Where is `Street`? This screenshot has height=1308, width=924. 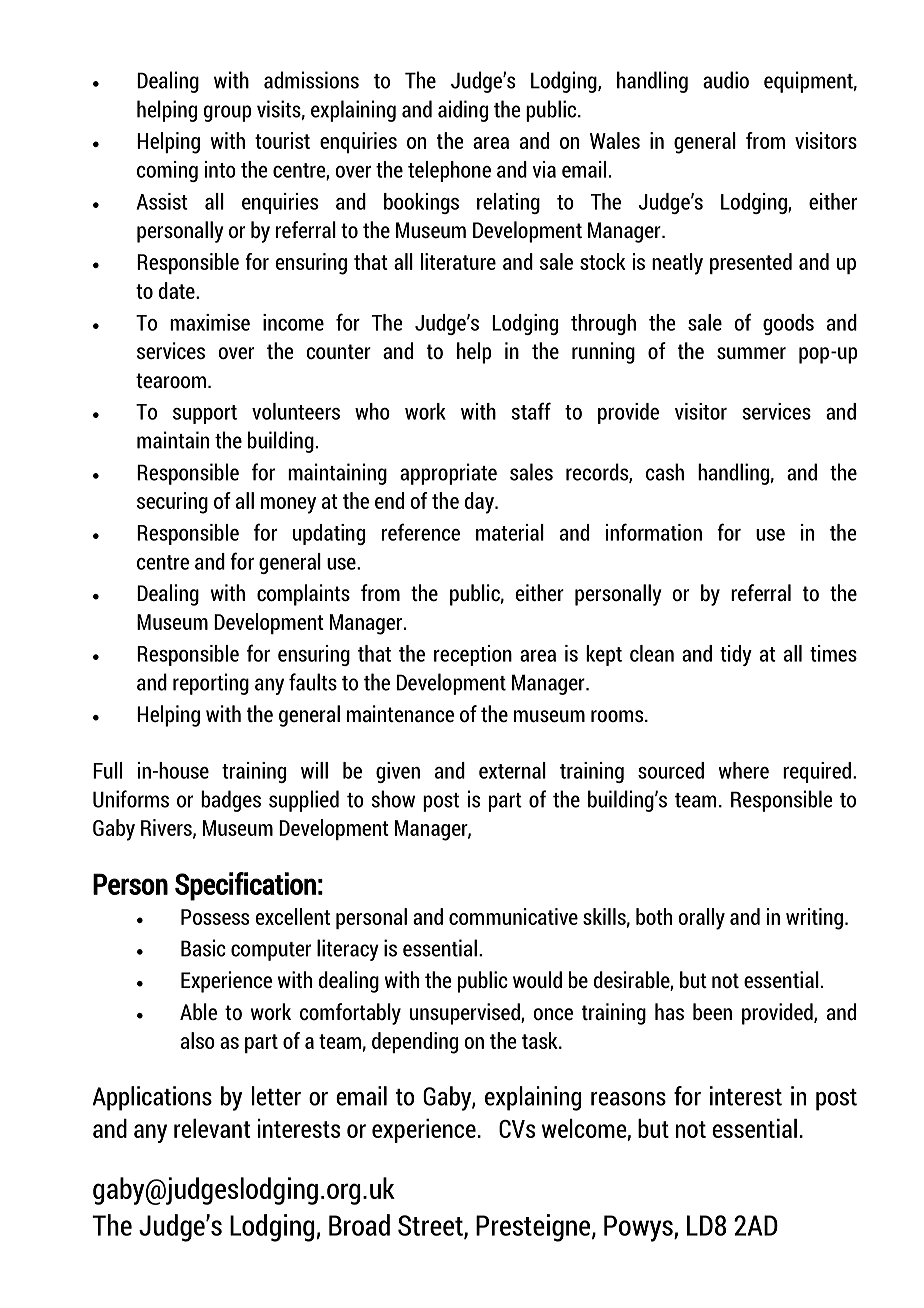
Street is located at coordinates (431, 1226).
